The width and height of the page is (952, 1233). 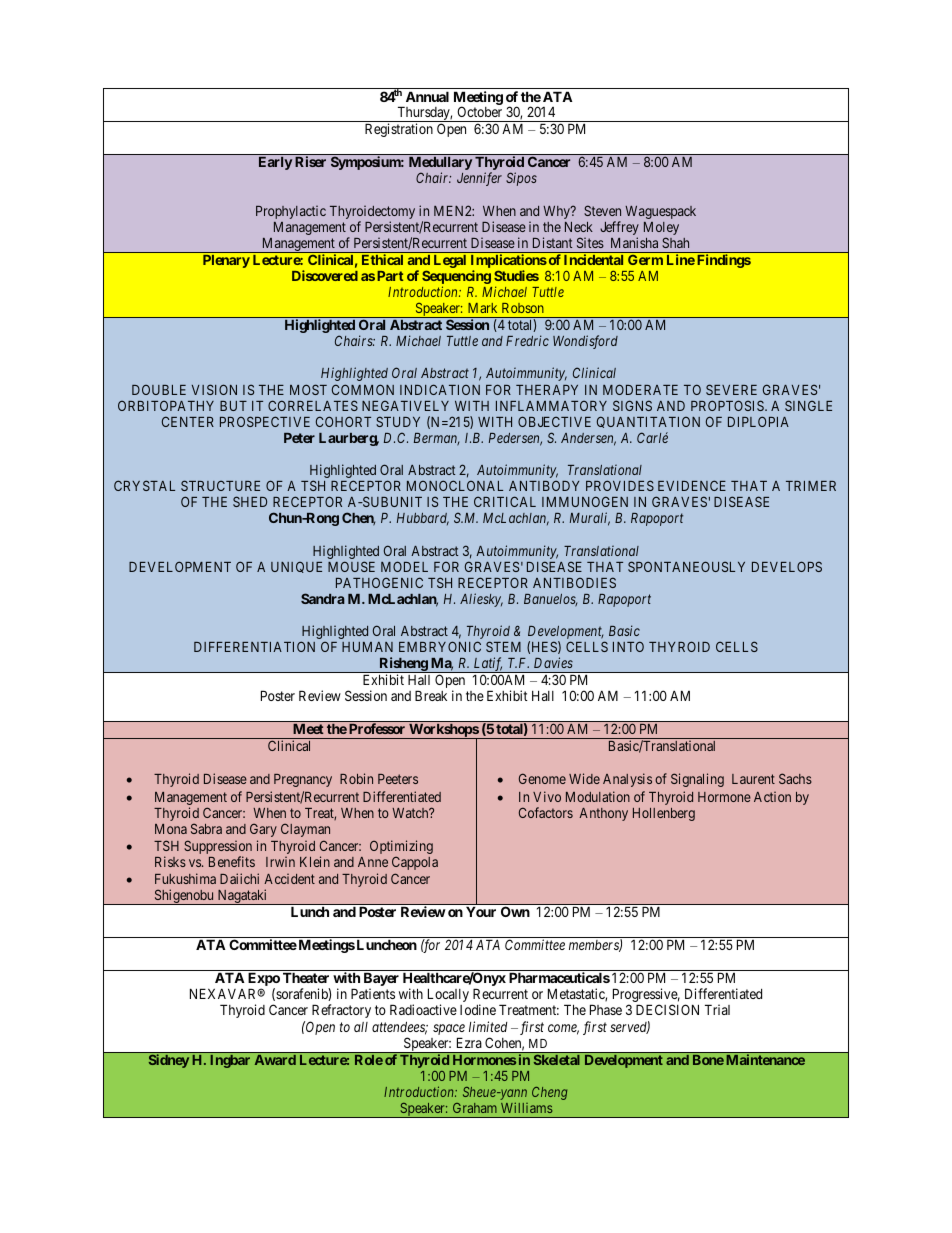 What do you see at coordinates (731, 389) in the page?
I see `SEVERE` at bounding box center [731, 389].
